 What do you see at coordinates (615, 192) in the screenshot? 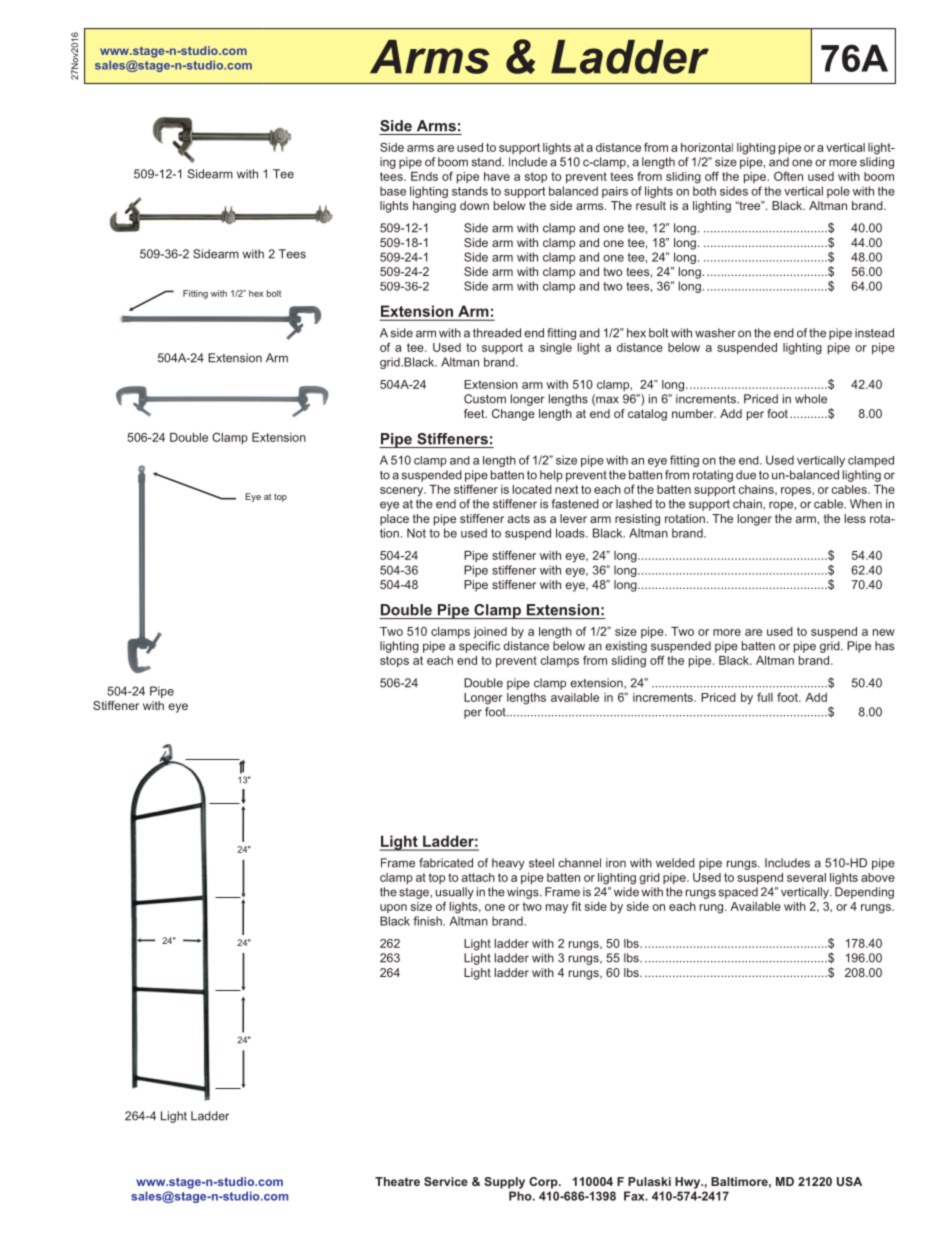
I see `pairs` at bounding box center [615, 192].
